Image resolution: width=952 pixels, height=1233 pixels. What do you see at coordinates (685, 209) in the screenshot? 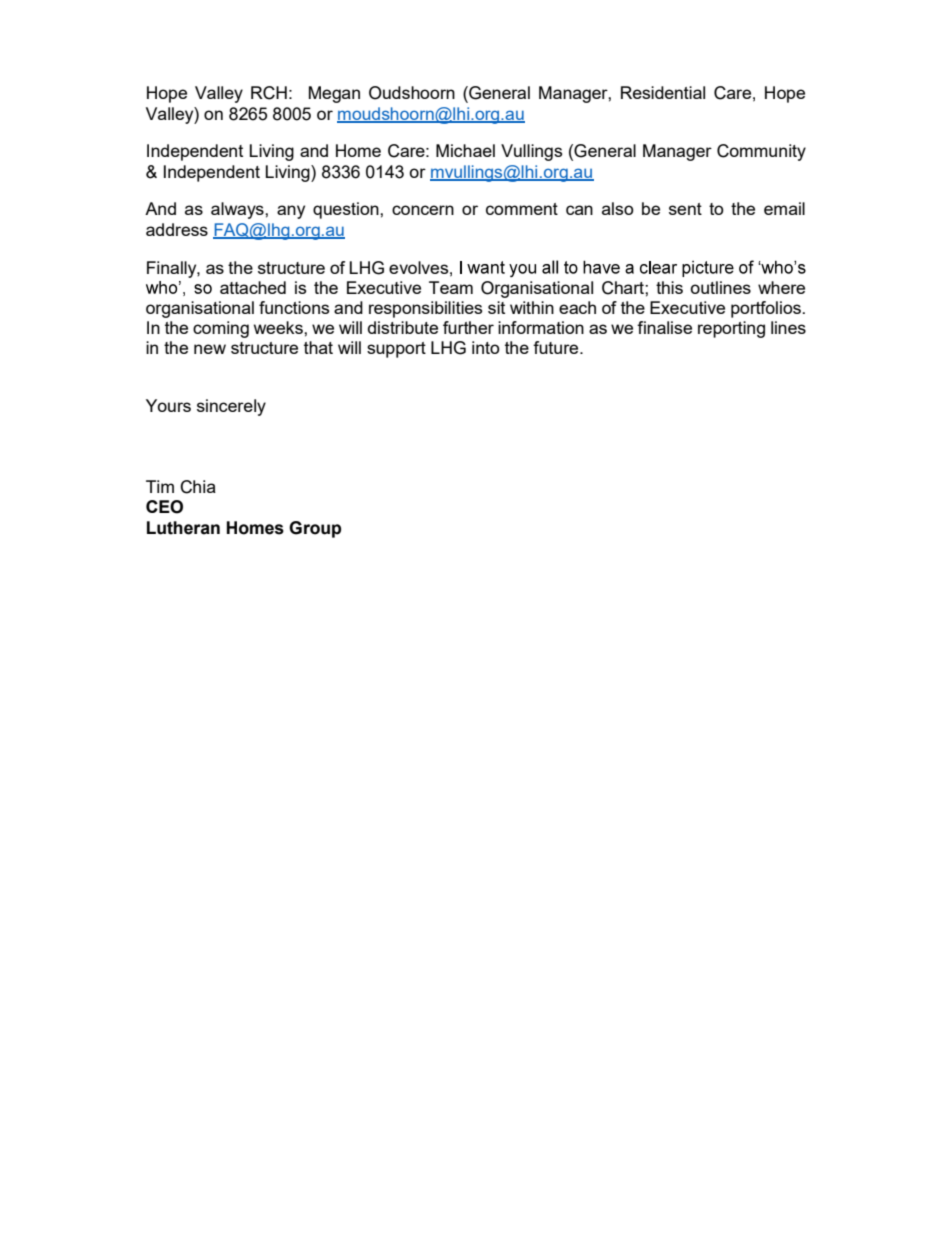
I see `sent` at bounding box center [685, 209].
